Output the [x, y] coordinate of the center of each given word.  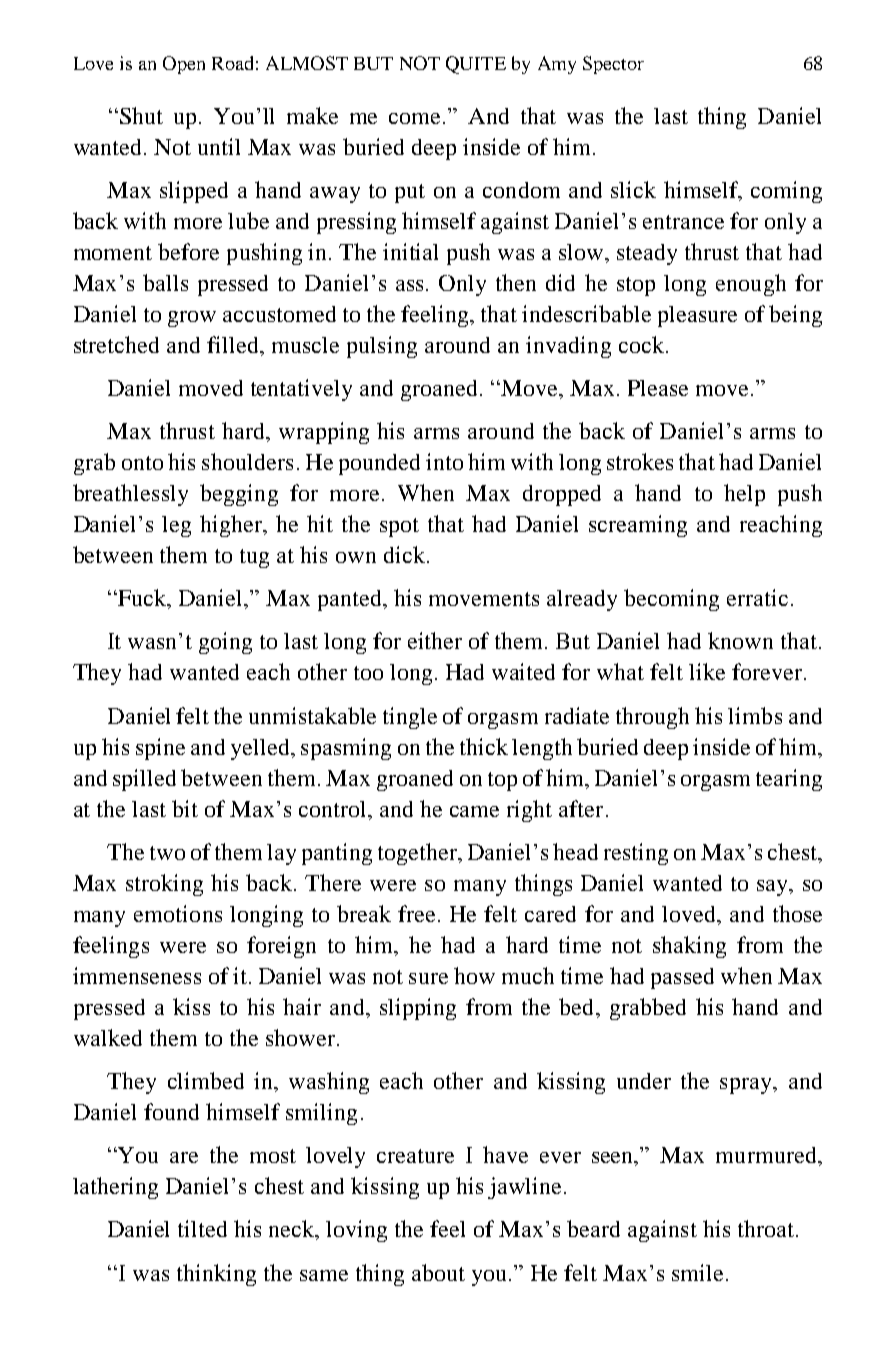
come [416, 118]
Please [658, 388]
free [418, 913]
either [435, 640]
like [707, 671]
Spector [613, 65]
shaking [689, 947]
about [438, 1272]
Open [184, 65]
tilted [202, 1228]
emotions [178, 913]
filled [234, 344]
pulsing [382, 347]
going [225, 643]
